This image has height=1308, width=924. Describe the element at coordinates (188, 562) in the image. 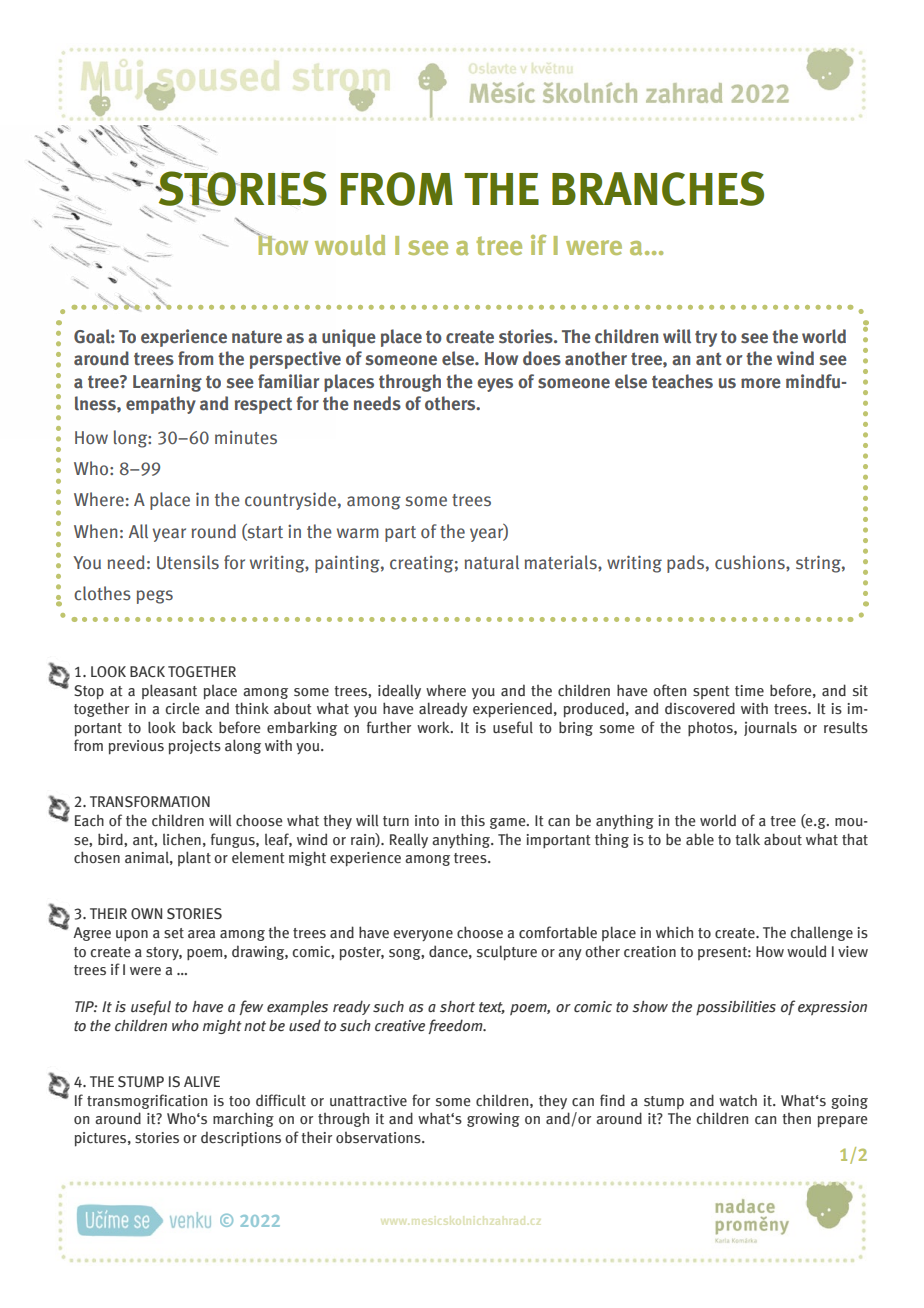

I see `Utensils` at that location.
